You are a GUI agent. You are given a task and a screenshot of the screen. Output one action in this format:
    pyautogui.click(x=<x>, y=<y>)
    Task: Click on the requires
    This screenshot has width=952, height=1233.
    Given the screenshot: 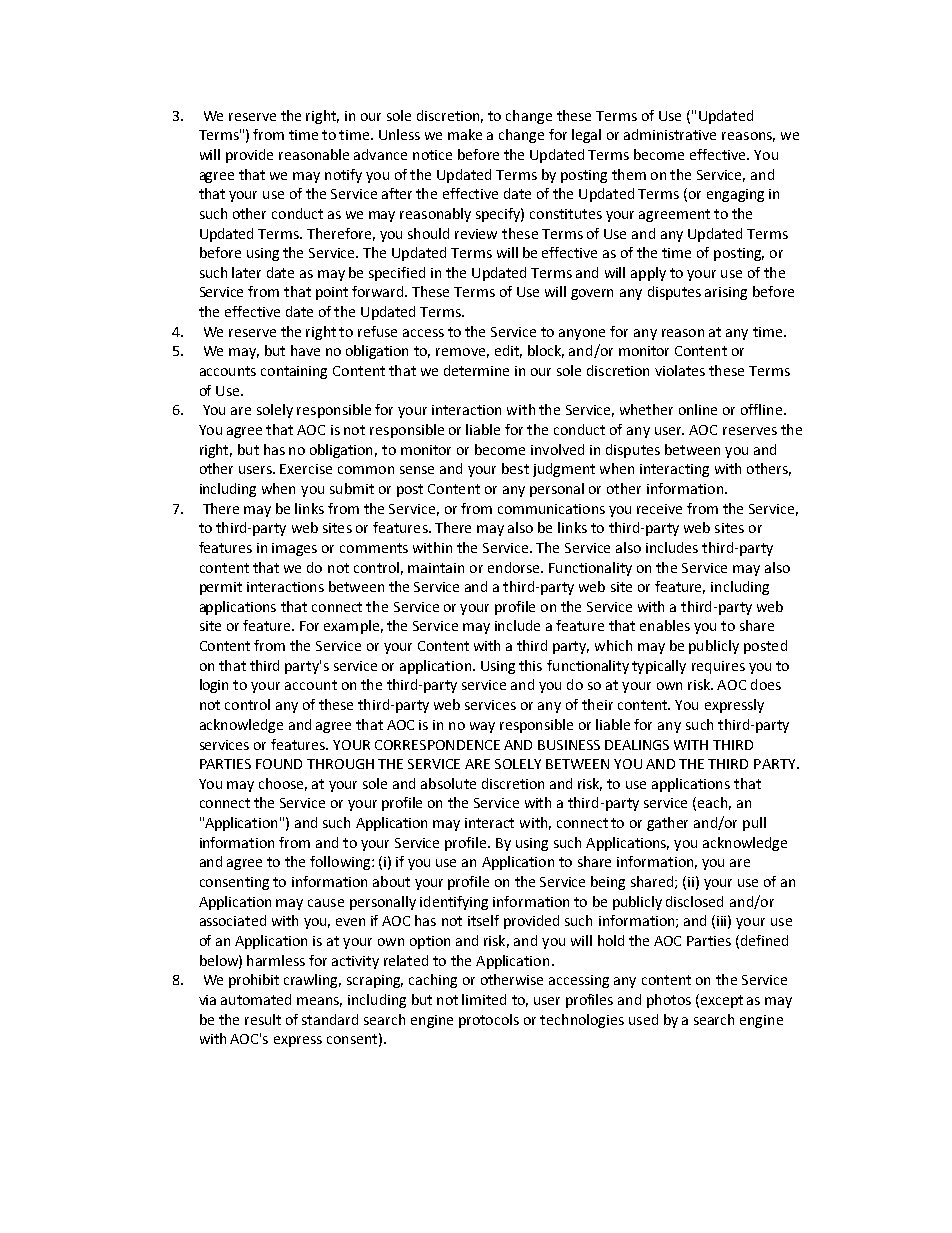 What is the action you would take?
    pyautogui.click(x=718, y=667)
